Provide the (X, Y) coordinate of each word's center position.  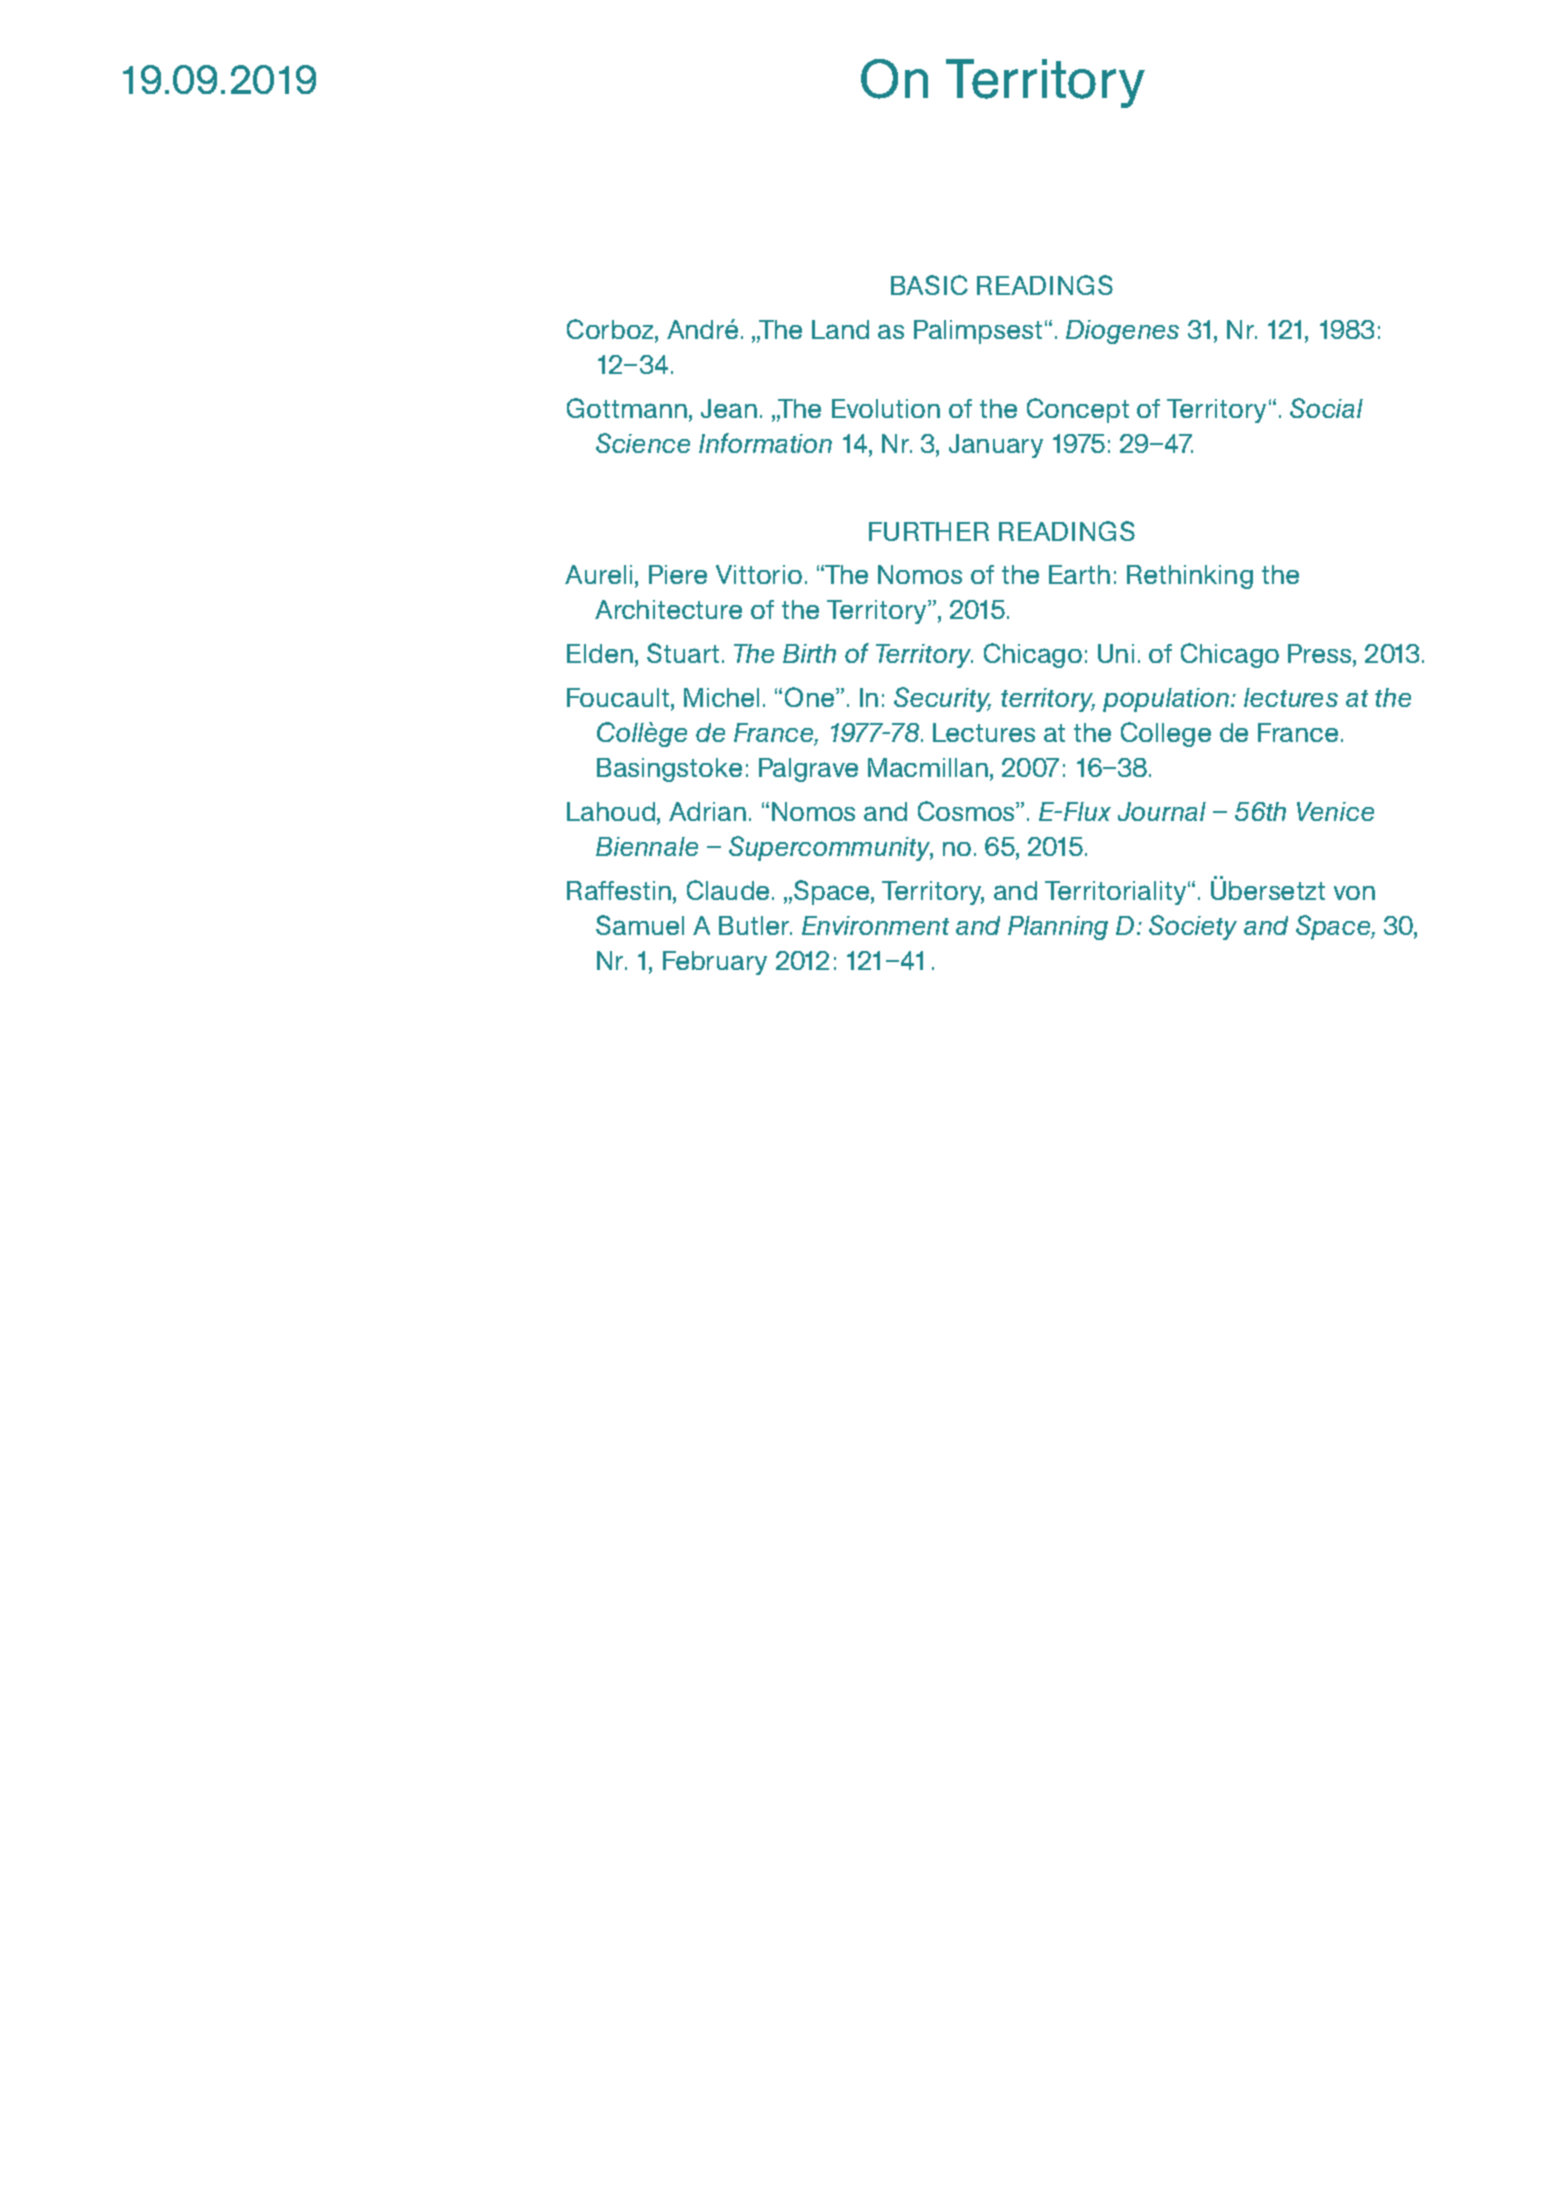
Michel (721, 697)
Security (942, 699)
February (715, 963)
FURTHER (929, 531)
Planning (1058, 928)
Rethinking (1190, 577)
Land (840, 329)
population (1166, 700)
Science (643, 443)
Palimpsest (978, 332)
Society (1193, 927)
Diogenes (1122, 332)
